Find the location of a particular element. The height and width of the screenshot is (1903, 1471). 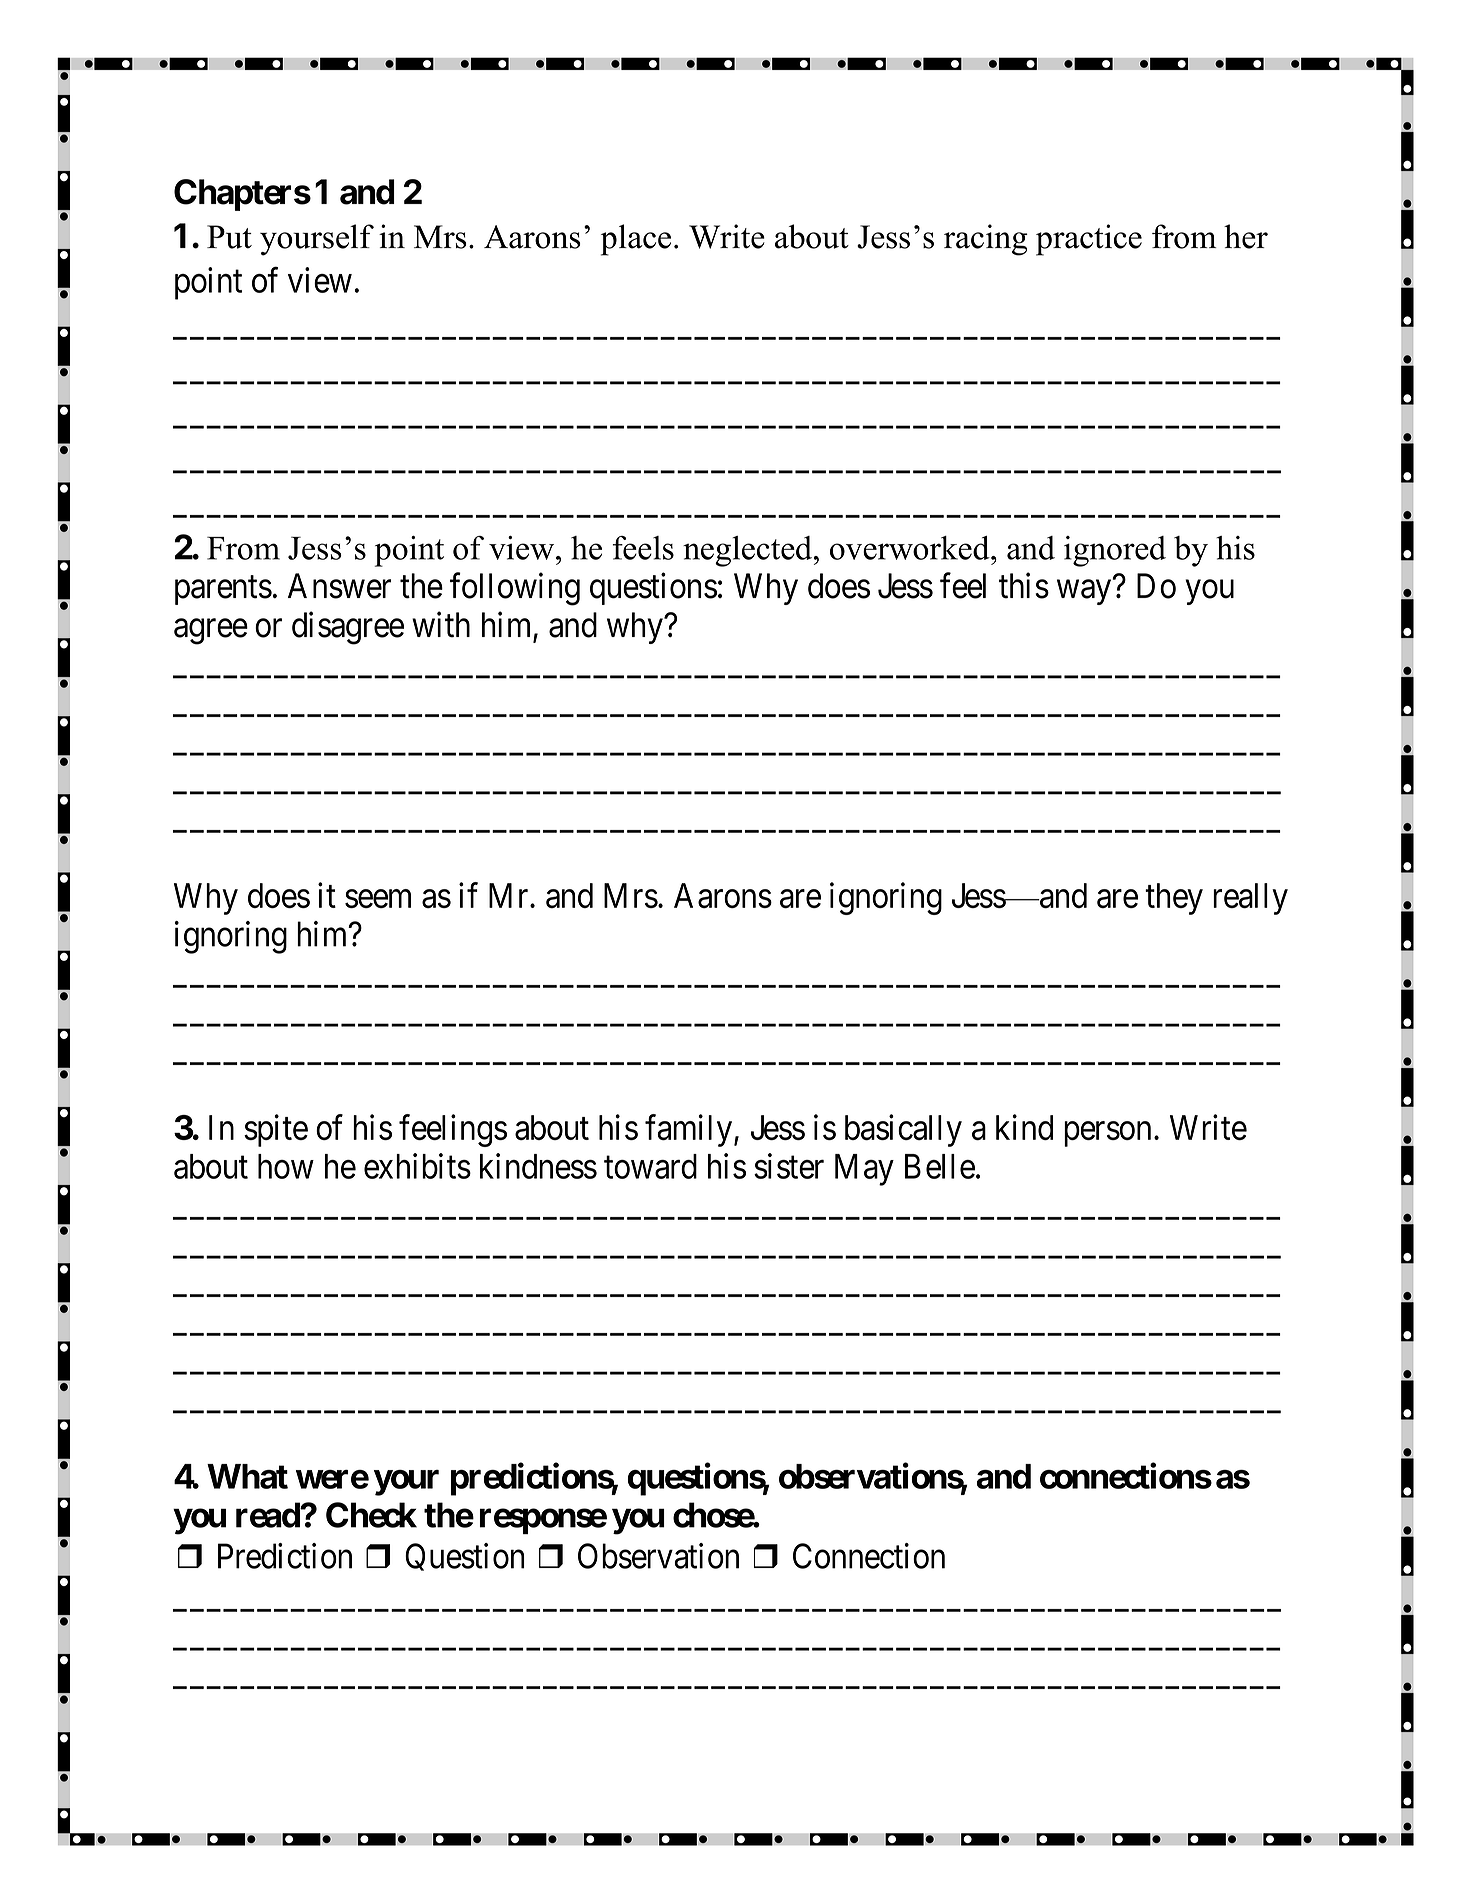

Check is located at coordinates (371, 1515).
